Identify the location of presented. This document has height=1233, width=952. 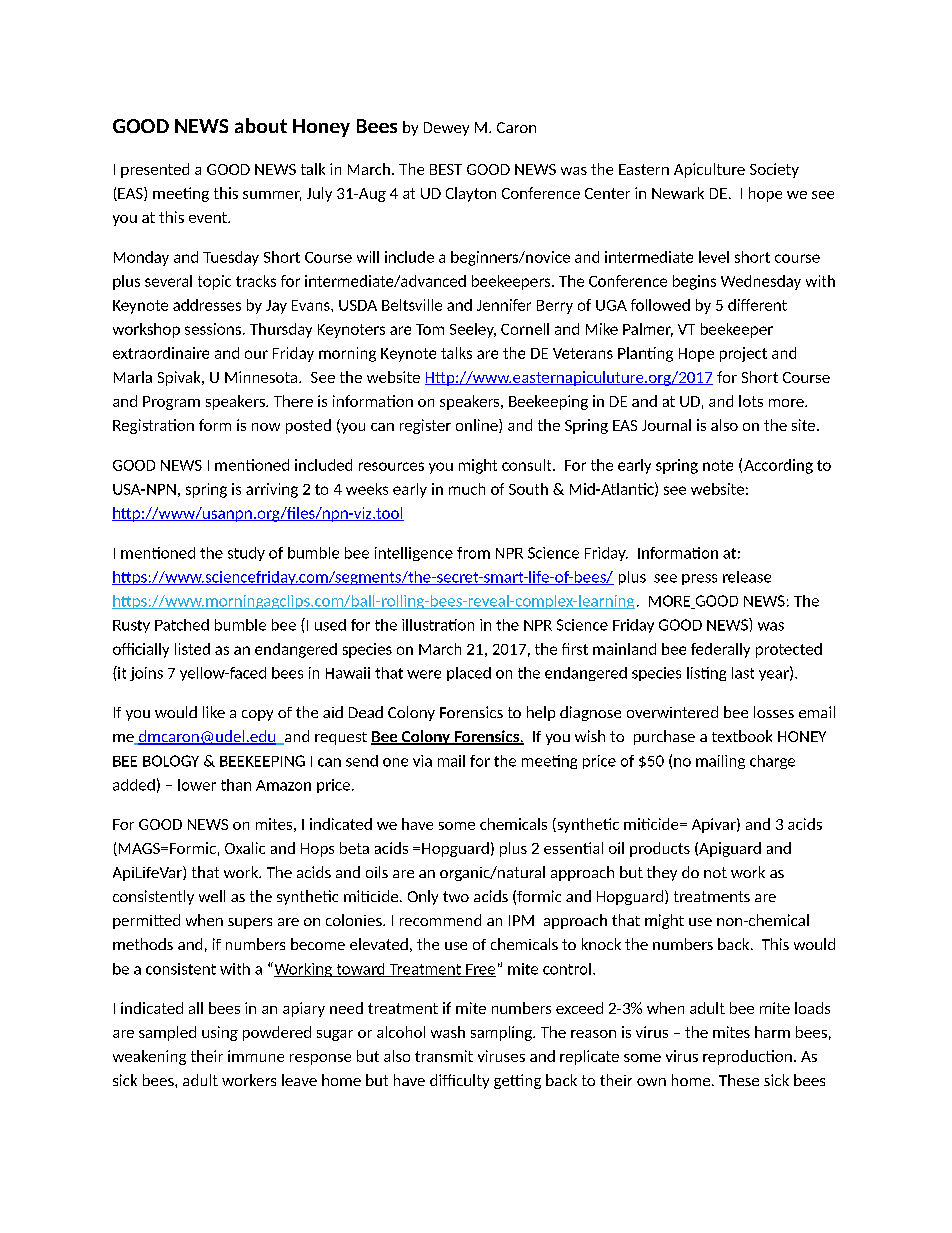
(155, 170).
